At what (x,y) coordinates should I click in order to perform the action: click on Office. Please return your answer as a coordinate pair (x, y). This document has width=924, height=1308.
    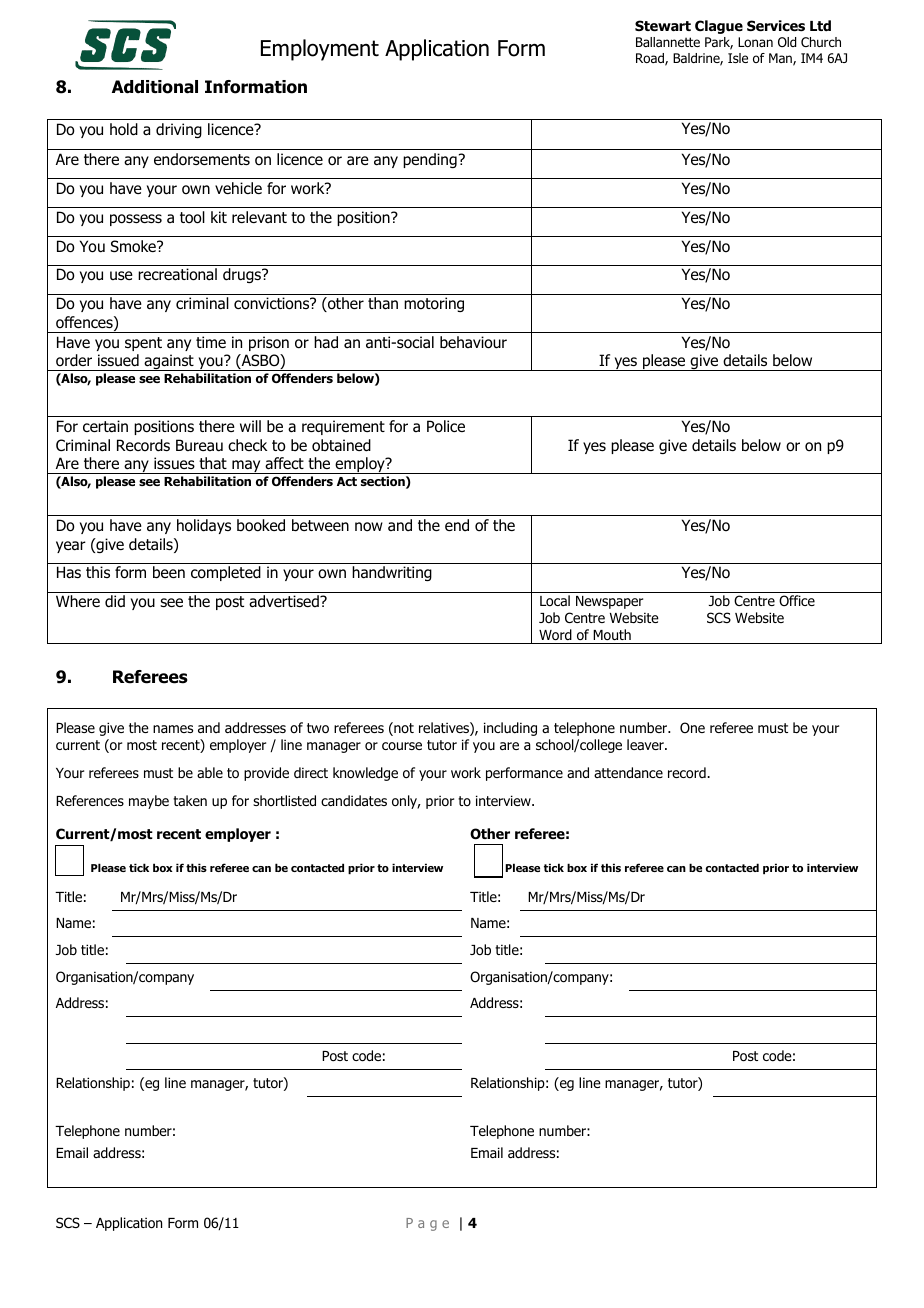
    Looking at the image, I should click on (797, 600).
